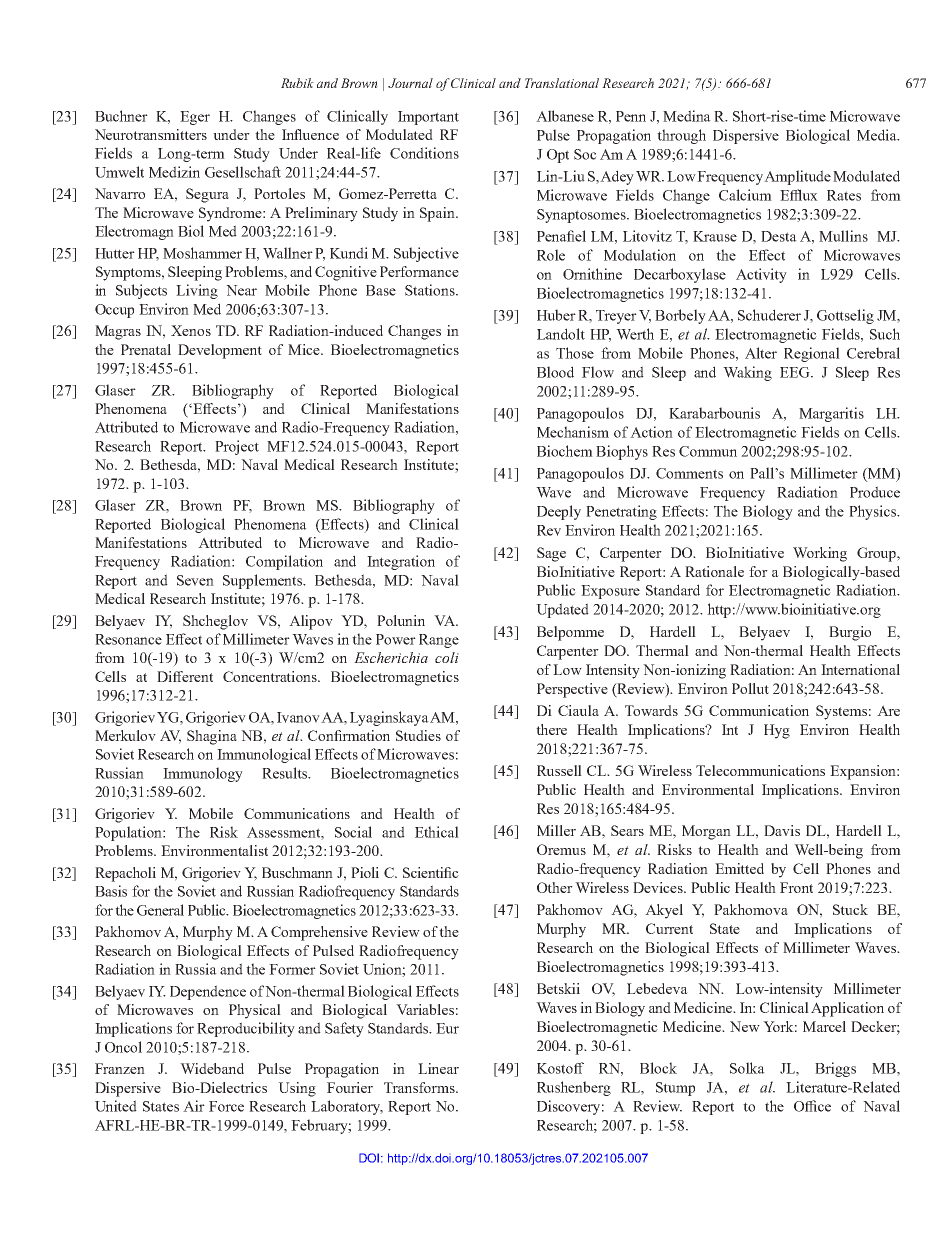 This screenshot has height=1233, width=952. I want to click on Neurotransmitters, so click(151, 134).
